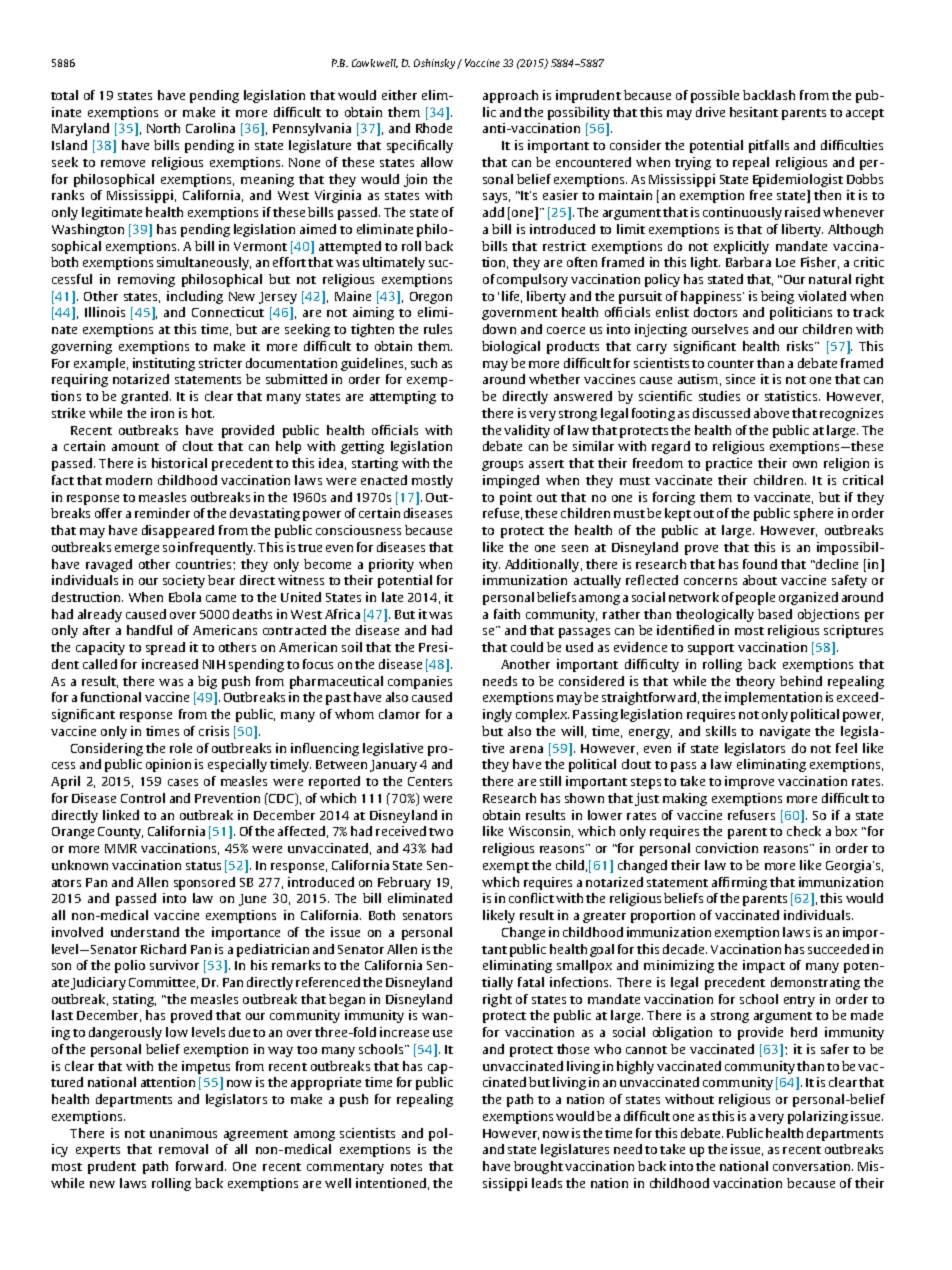 This screenshot has width=952, height=1270. Describe the element at coordinates (769, 146) in the screenshot. I see `pitfalls` at that location.
